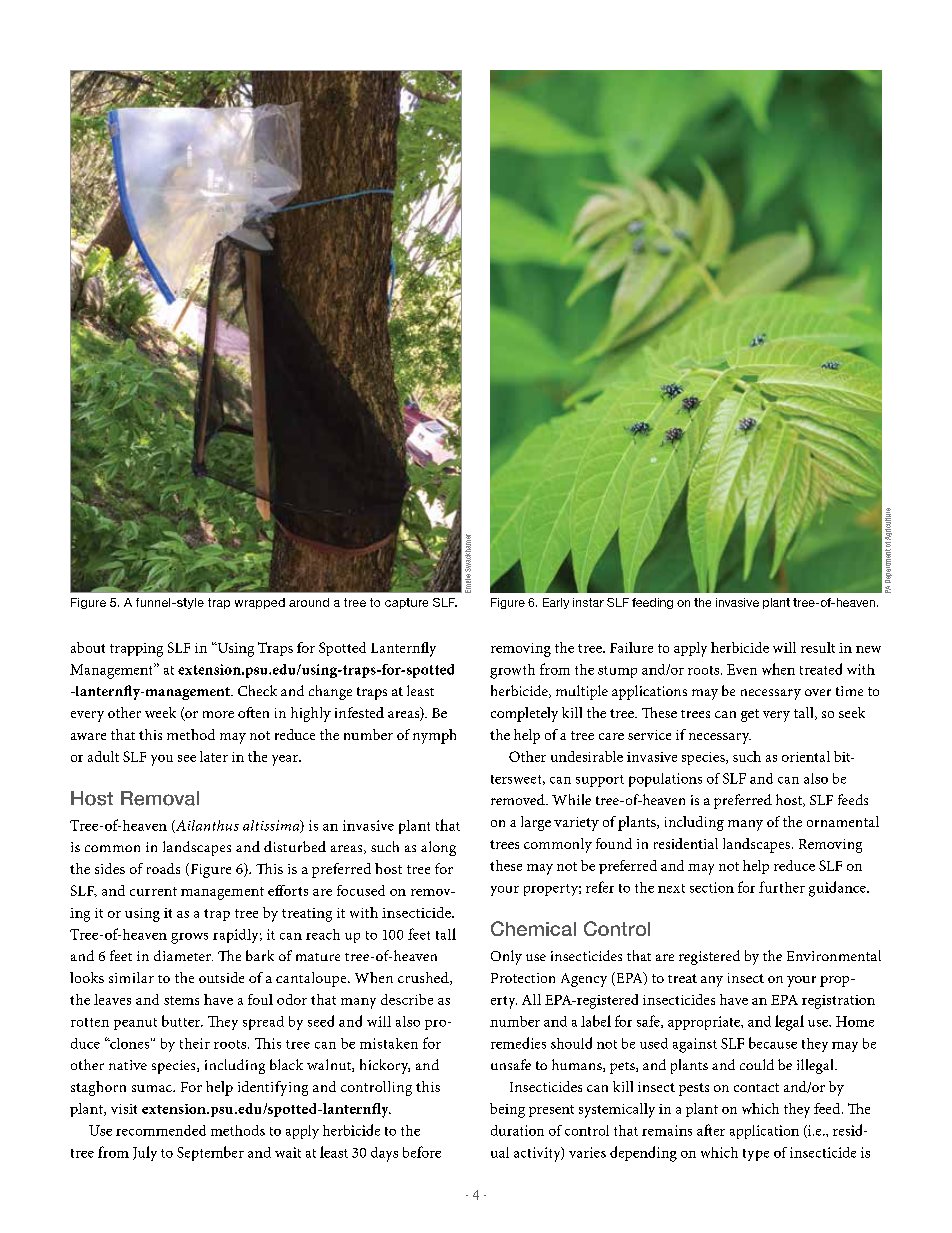 Image resolution: width=952 pixels, height=1233 pixels. Describe the element at coordinates (183, 955) in the image. I see `diameter` at that location.
